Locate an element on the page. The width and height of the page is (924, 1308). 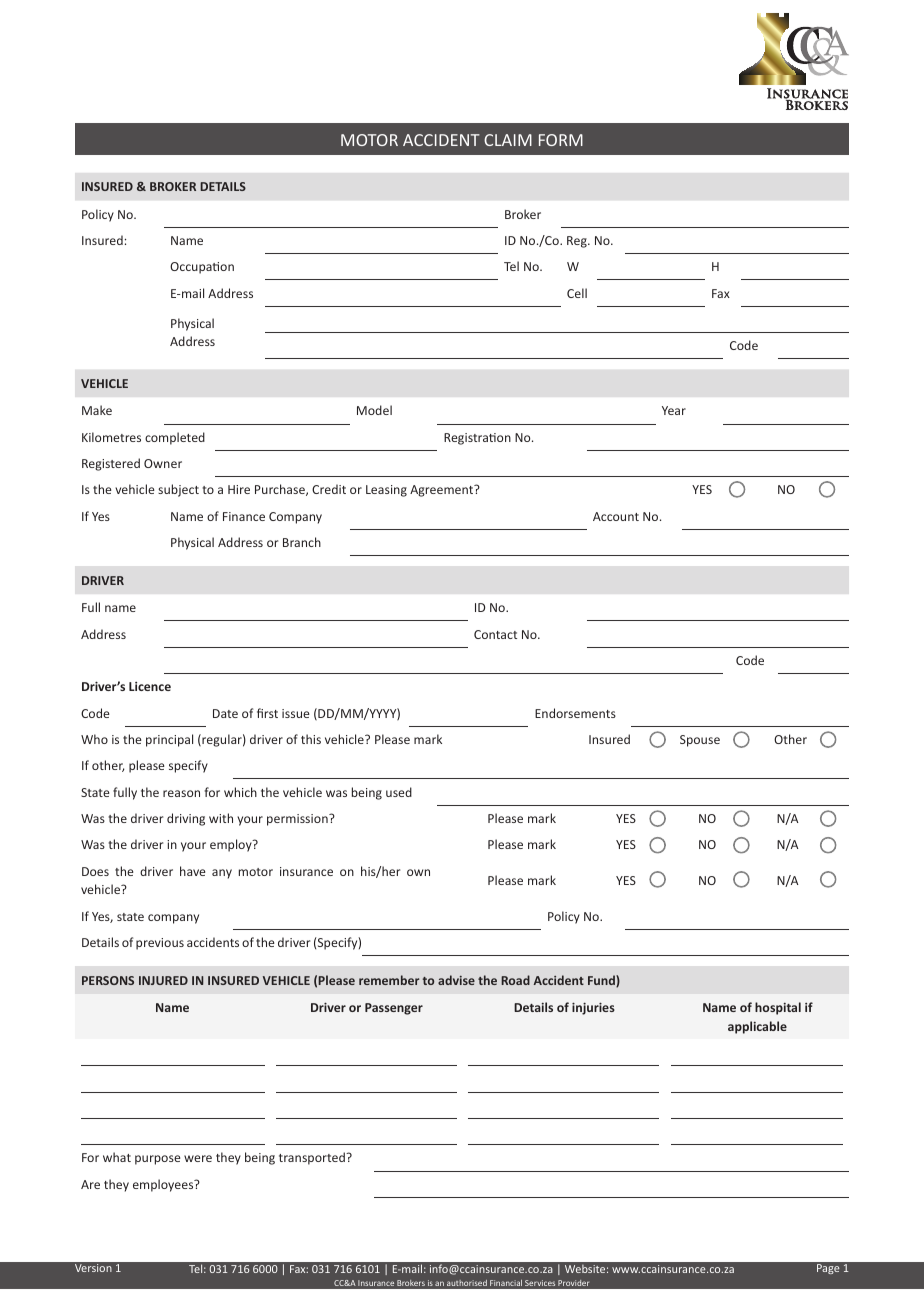
FORM is located at coordinates (561, 140).
